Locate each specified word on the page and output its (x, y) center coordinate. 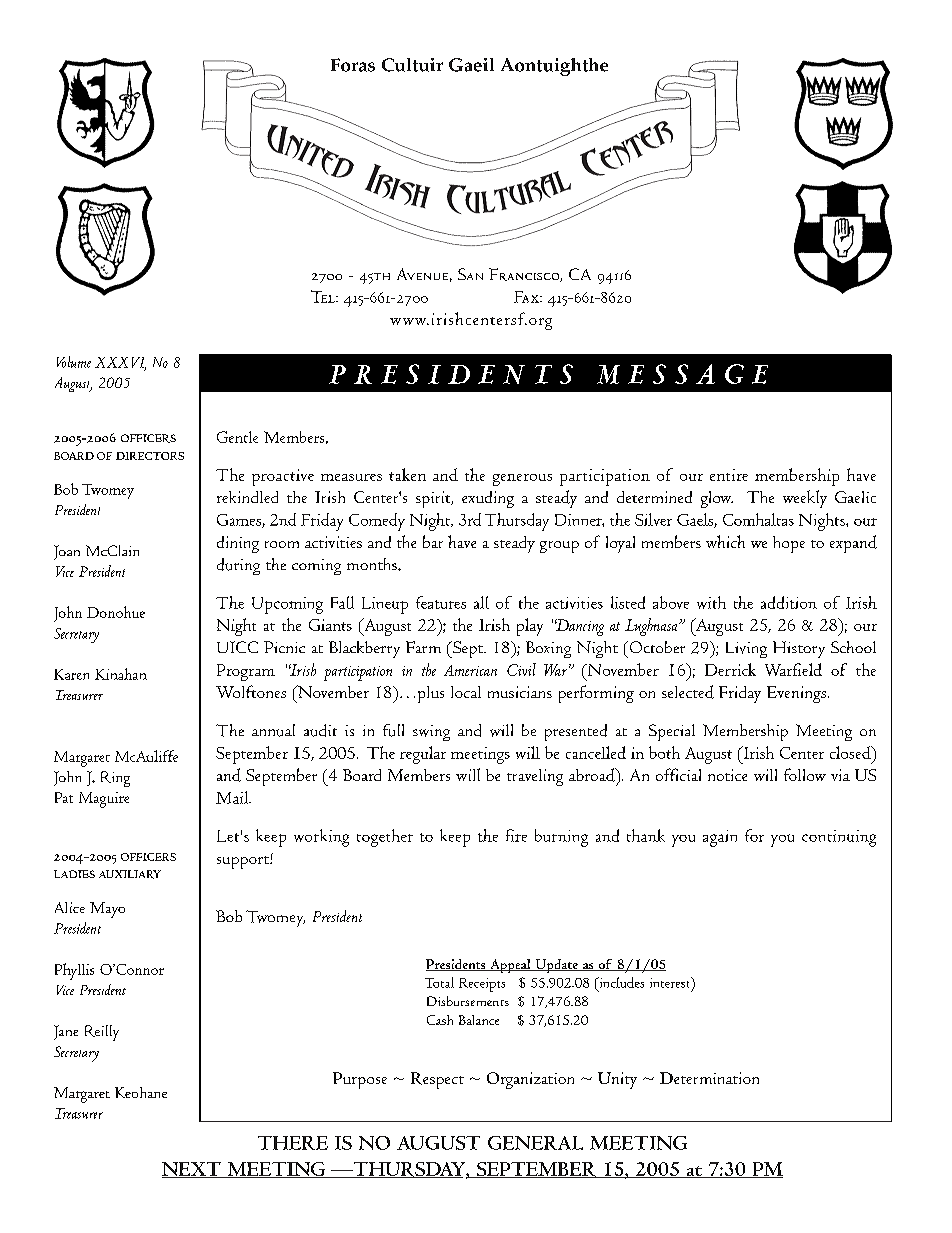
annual (273, 730)
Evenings (796, 694)
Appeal (510, 966)
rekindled (247, 497)
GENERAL (535, 1143)
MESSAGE (682, 374)
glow (717, 499)
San (470, 274)
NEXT (192, 1170)
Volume (74, 362)
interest (671, 983)
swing (431, 733)
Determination (709, 1078)
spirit (434, 499)
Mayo (107, 910)
